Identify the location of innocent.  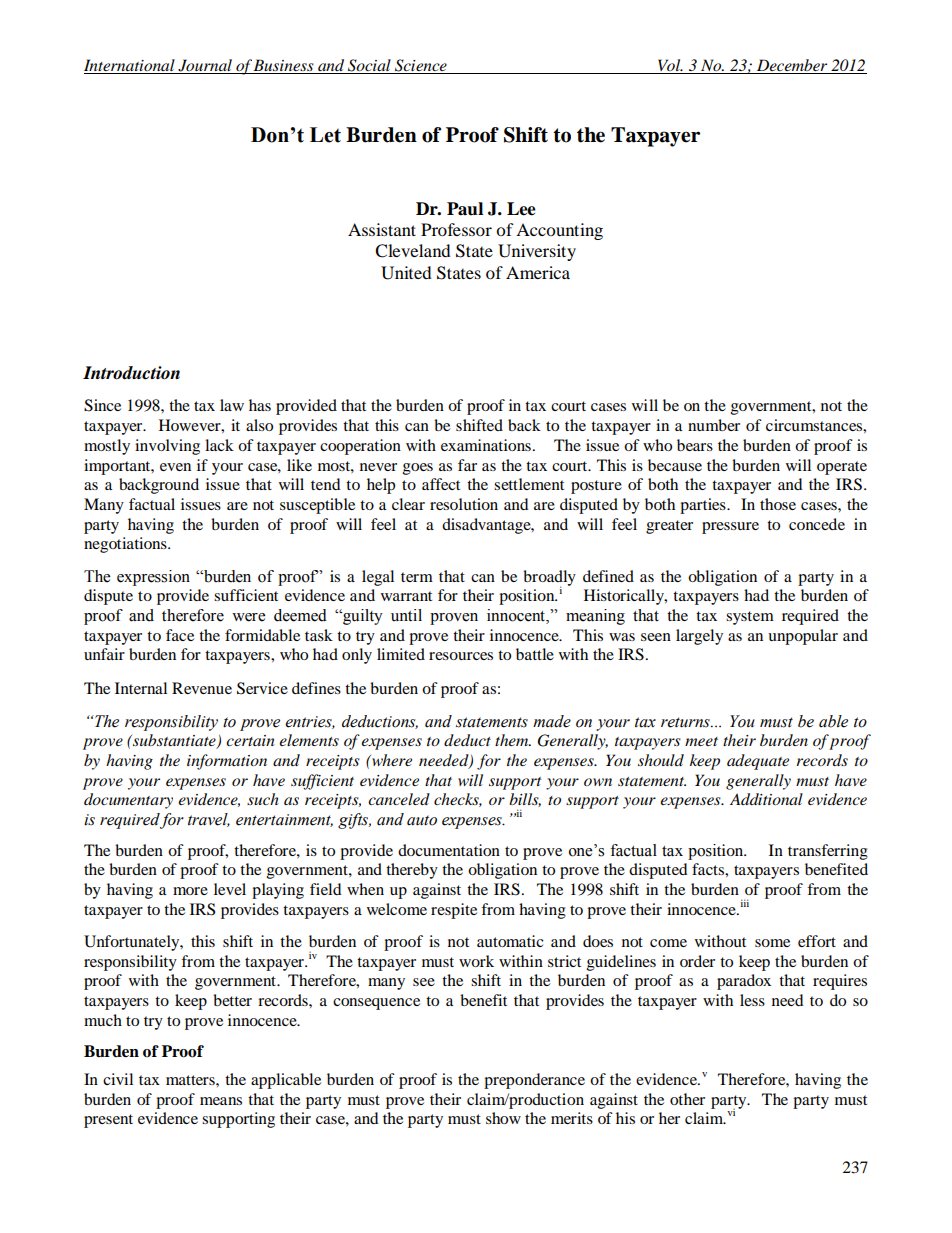
(517, 616).
